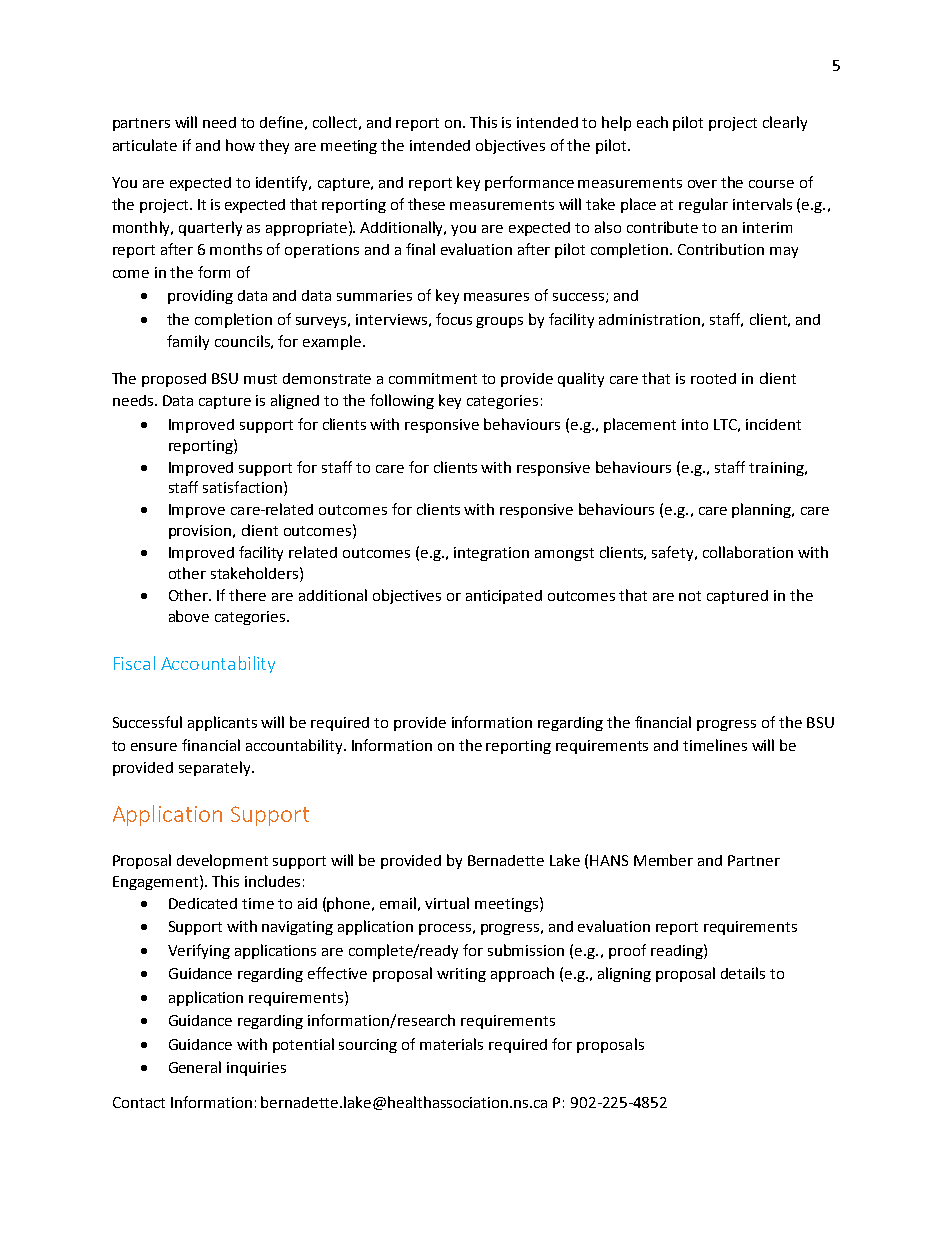 The image size is (952, 1233). Describe the element at coordinates (195, 1067) in the screenshot. I see `General` at that location.
